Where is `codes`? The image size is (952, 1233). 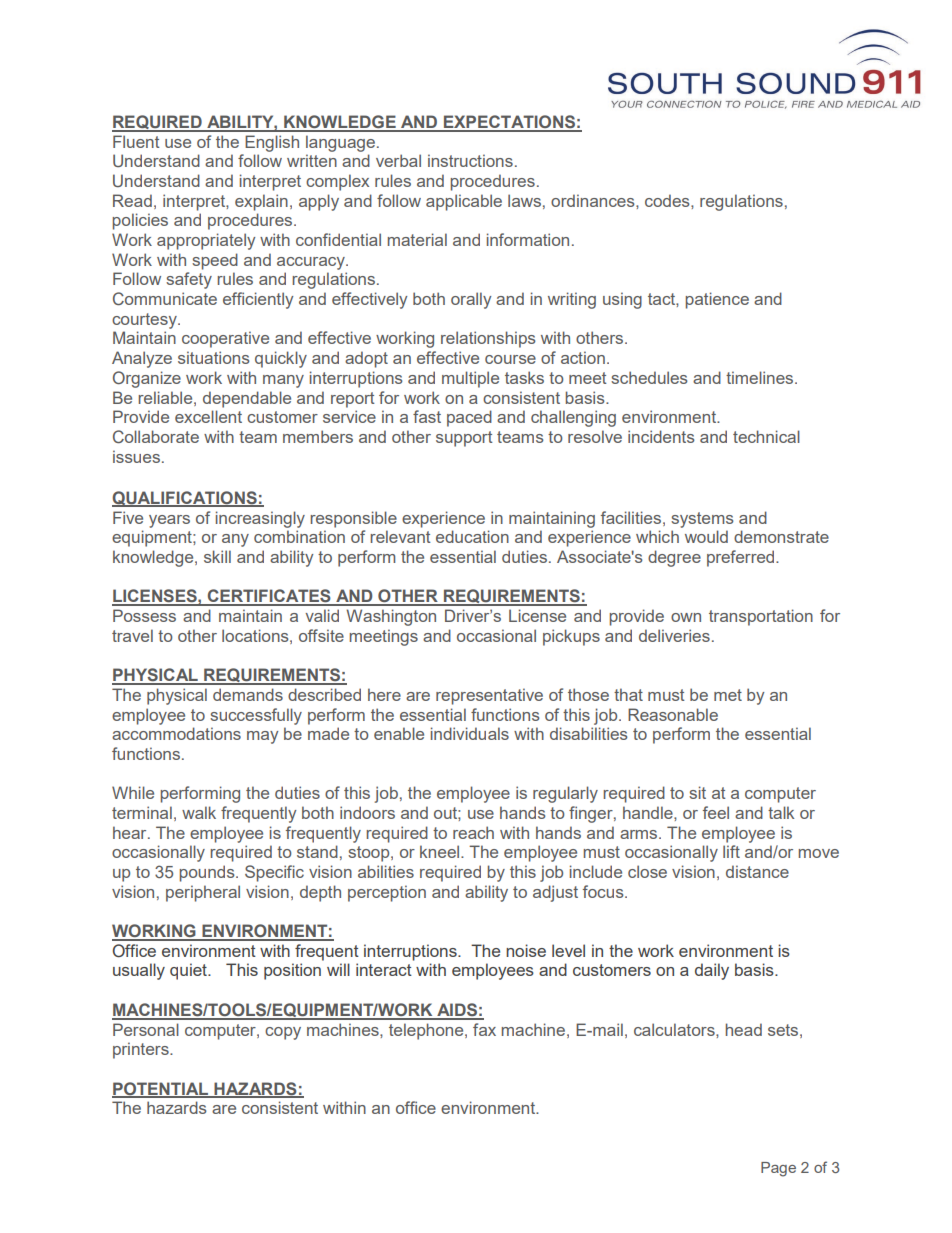 codes is located at coordinates (668, 200).
